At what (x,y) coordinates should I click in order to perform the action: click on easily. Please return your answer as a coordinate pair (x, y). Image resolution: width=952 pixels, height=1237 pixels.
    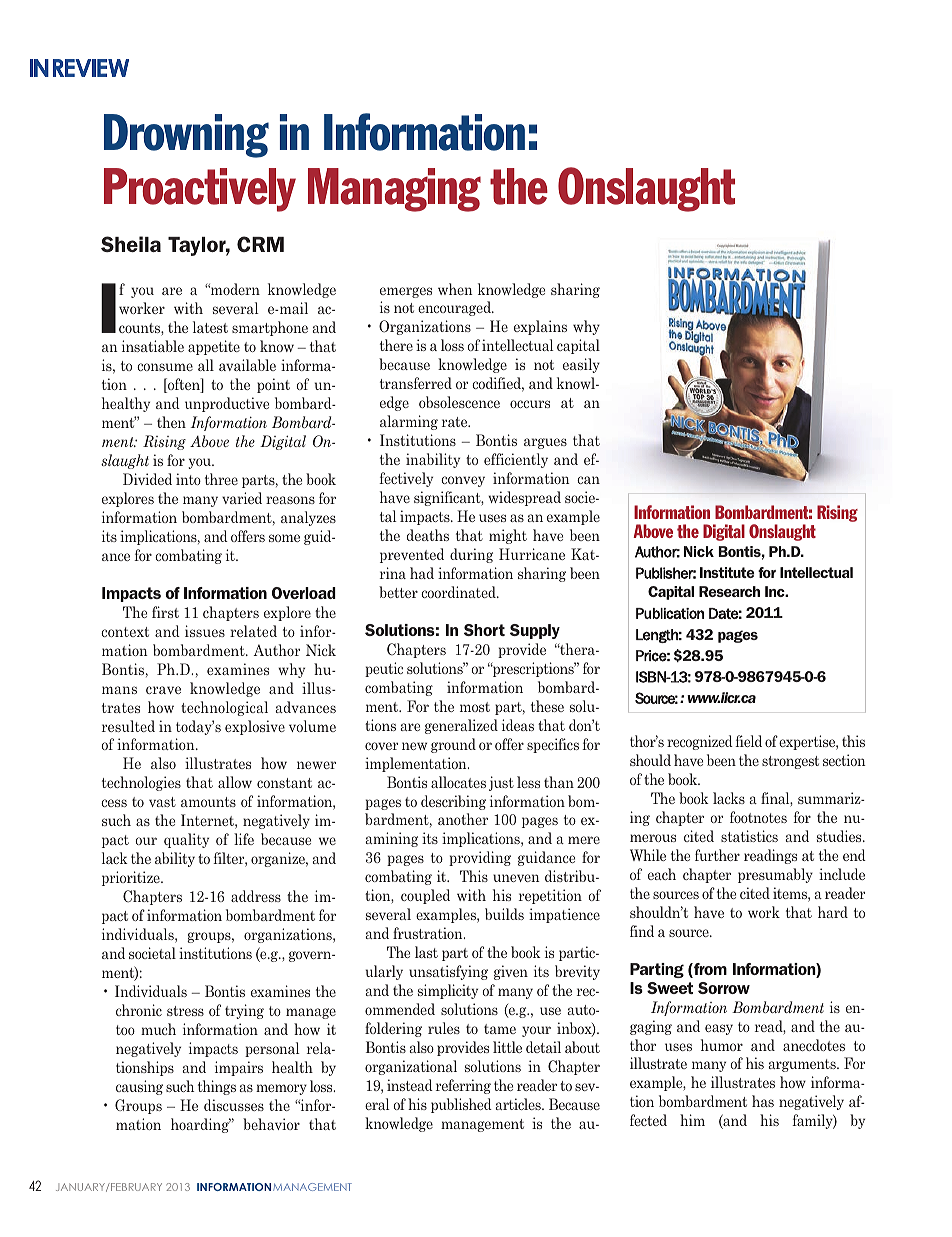
    Looking at the image, I should click on (581, 365).
